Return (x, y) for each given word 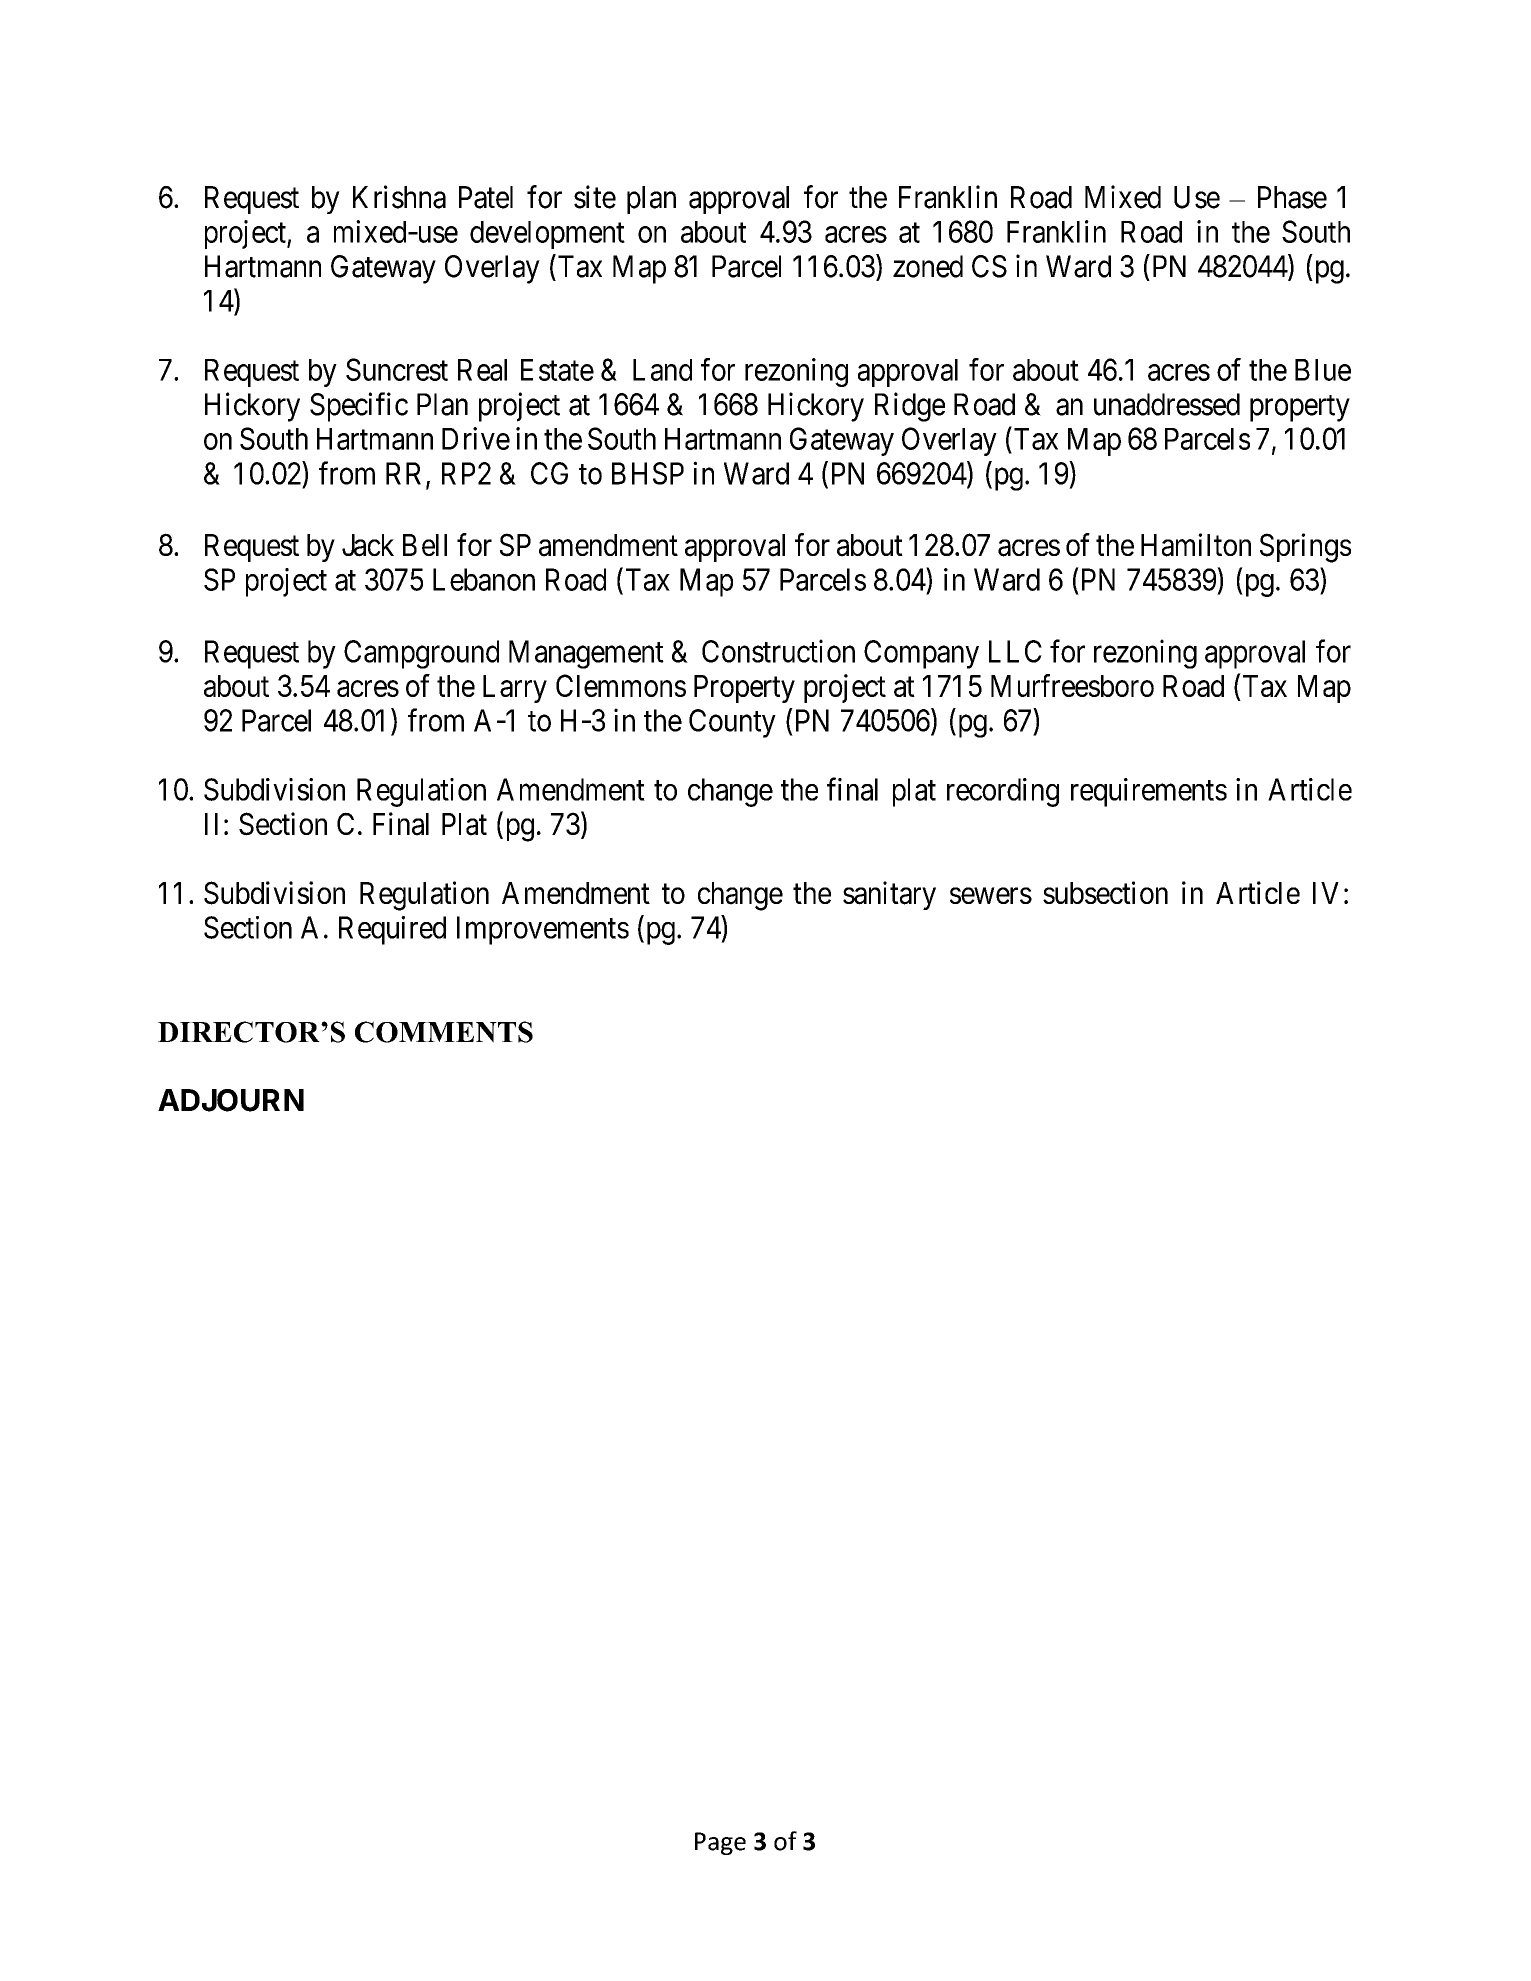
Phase (1292, 197)
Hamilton (1196, 545)
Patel (486, 197)
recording (1003, 792)
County (732, 723)
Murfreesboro (1072, 685)
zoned (928, 266)
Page (720, 1843)
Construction (778, 651)
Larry (515, 689)
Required (392, 930)
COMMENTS (444, 1032)
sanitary (889, 895)
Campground (421, 654)
